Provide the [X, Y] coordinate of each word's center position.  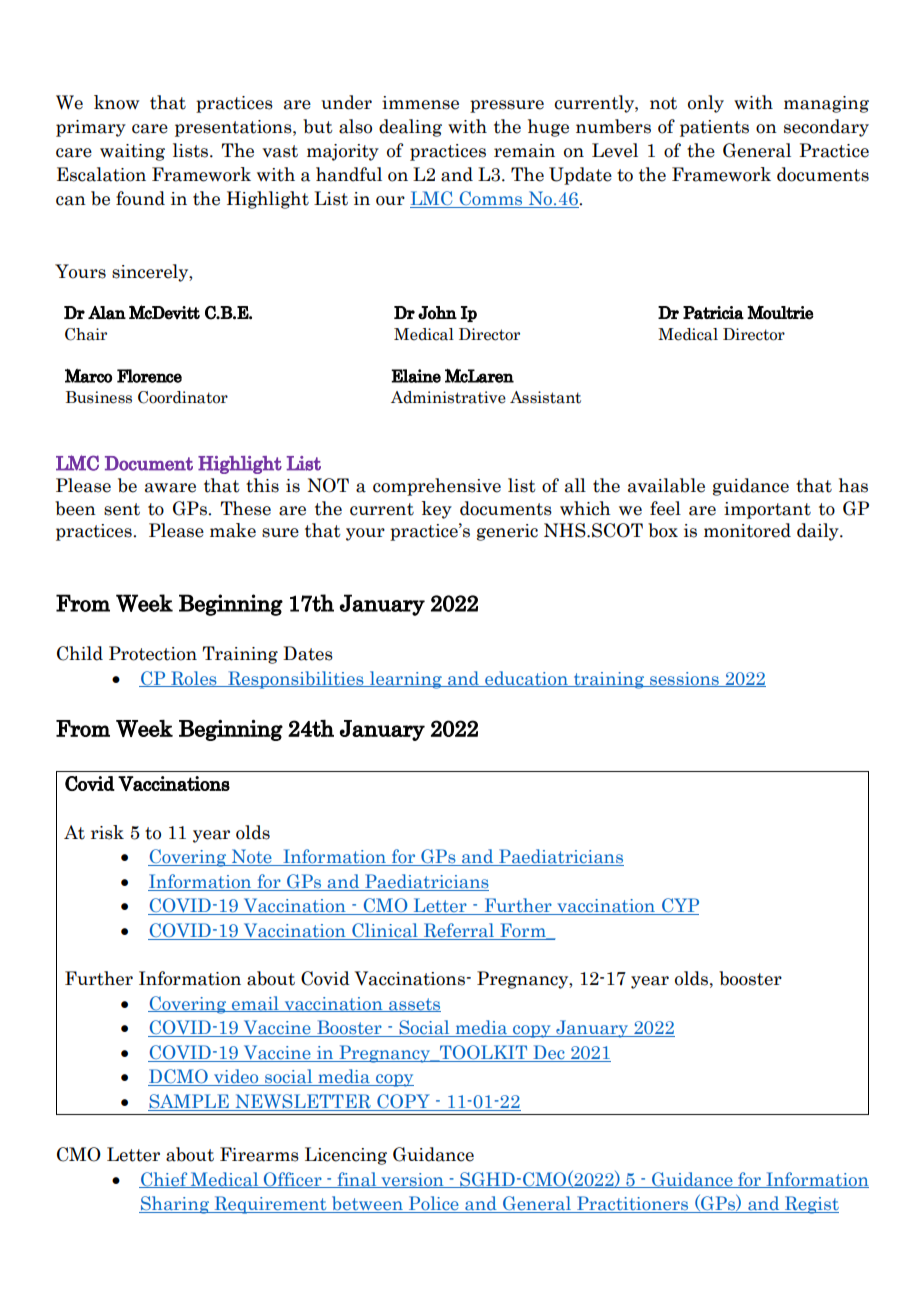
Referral [458, 931]
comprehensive [437, 487]
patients [714, 128]
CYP [679, 906]
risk [107, 832]
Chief [164, 1180]
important [767, 510]
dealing [410, 128]
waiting [132, 152]
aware [170, 488]
